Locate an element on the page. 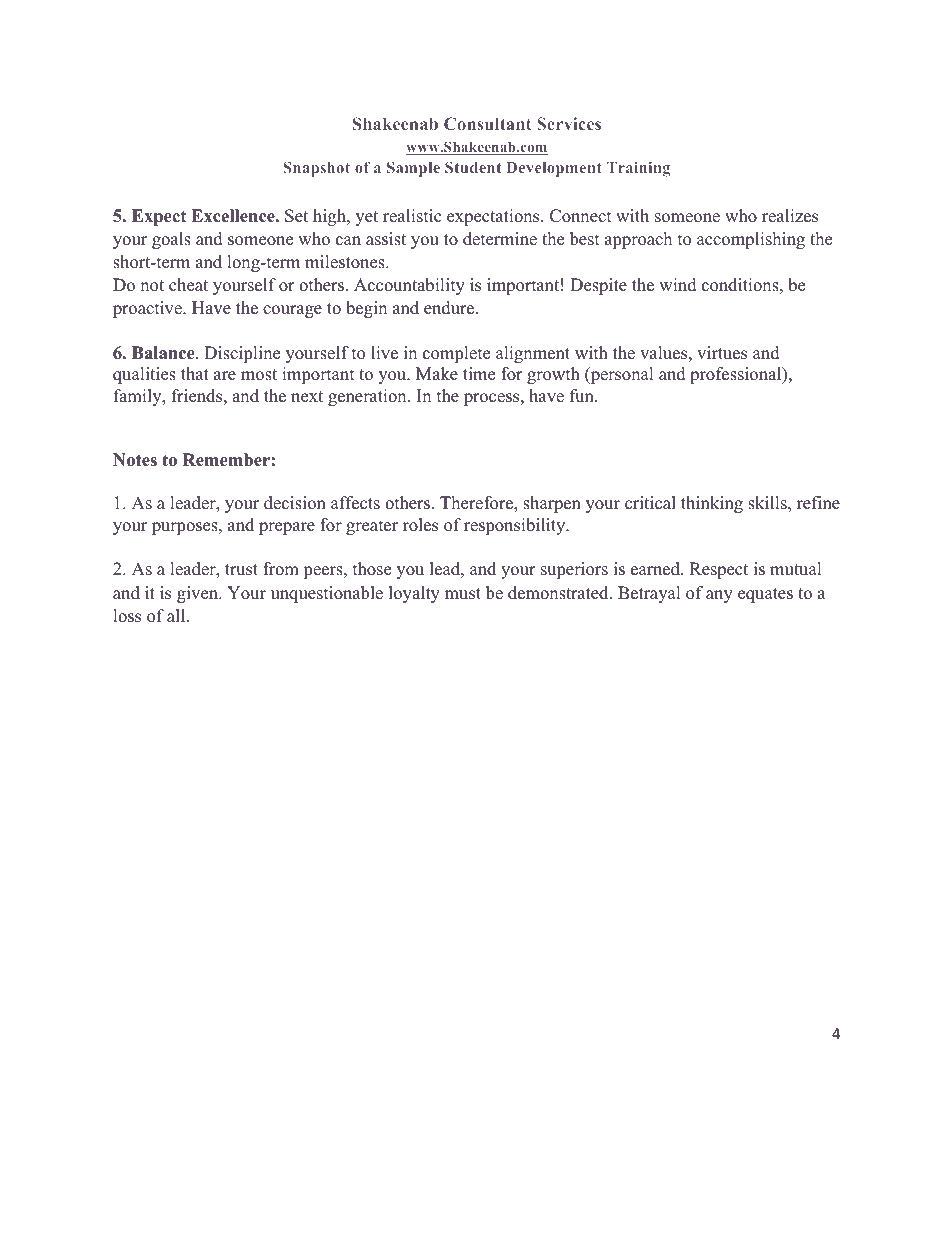 The height and width of the page is (1233, 952). decision is located at coordinates (295, 503).
